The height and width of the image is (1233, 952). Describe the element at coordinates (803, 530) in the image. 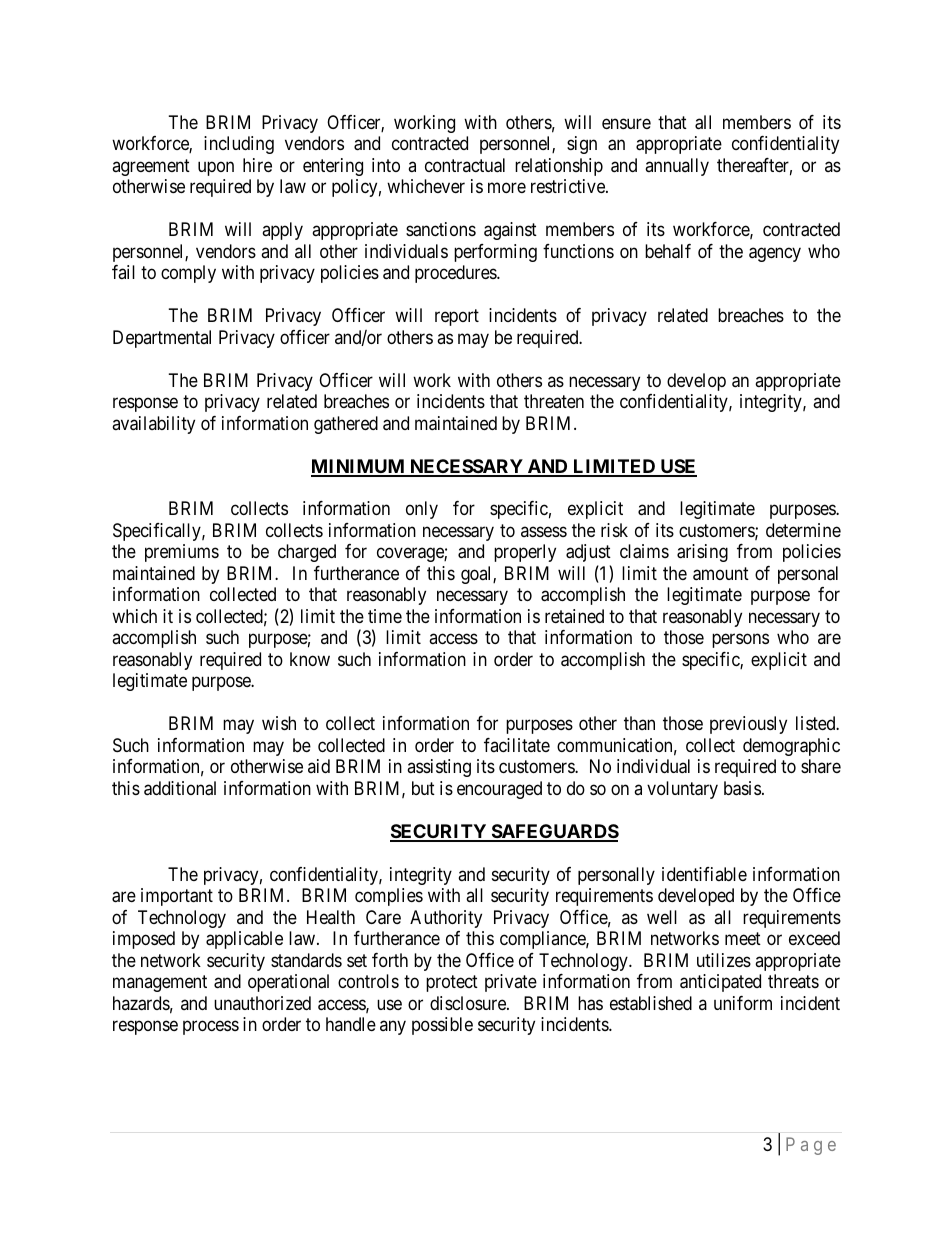

I see `determine` at that location.
